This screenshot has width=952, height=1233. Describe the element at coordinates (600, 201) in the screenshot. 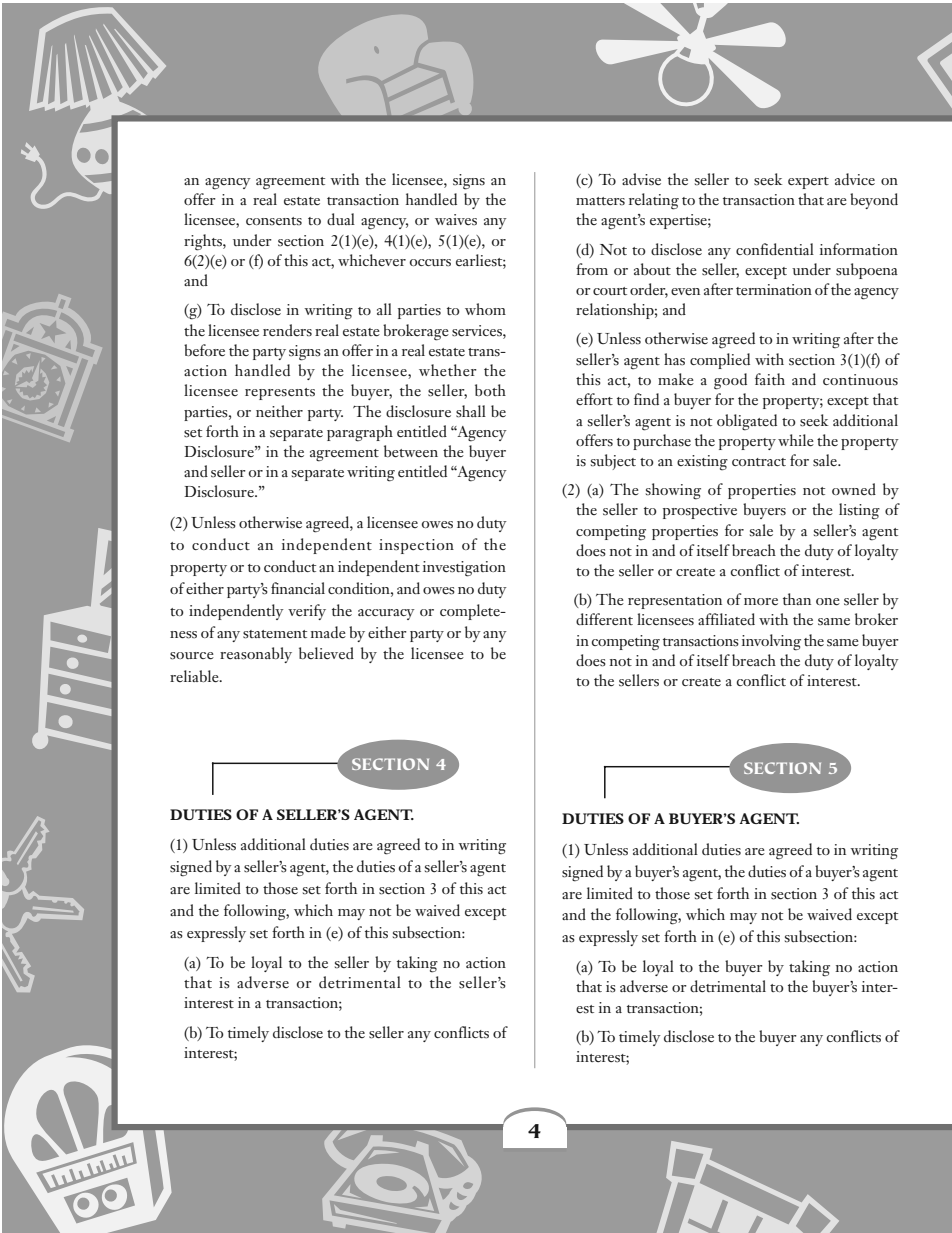

I see `matters` at that location.
